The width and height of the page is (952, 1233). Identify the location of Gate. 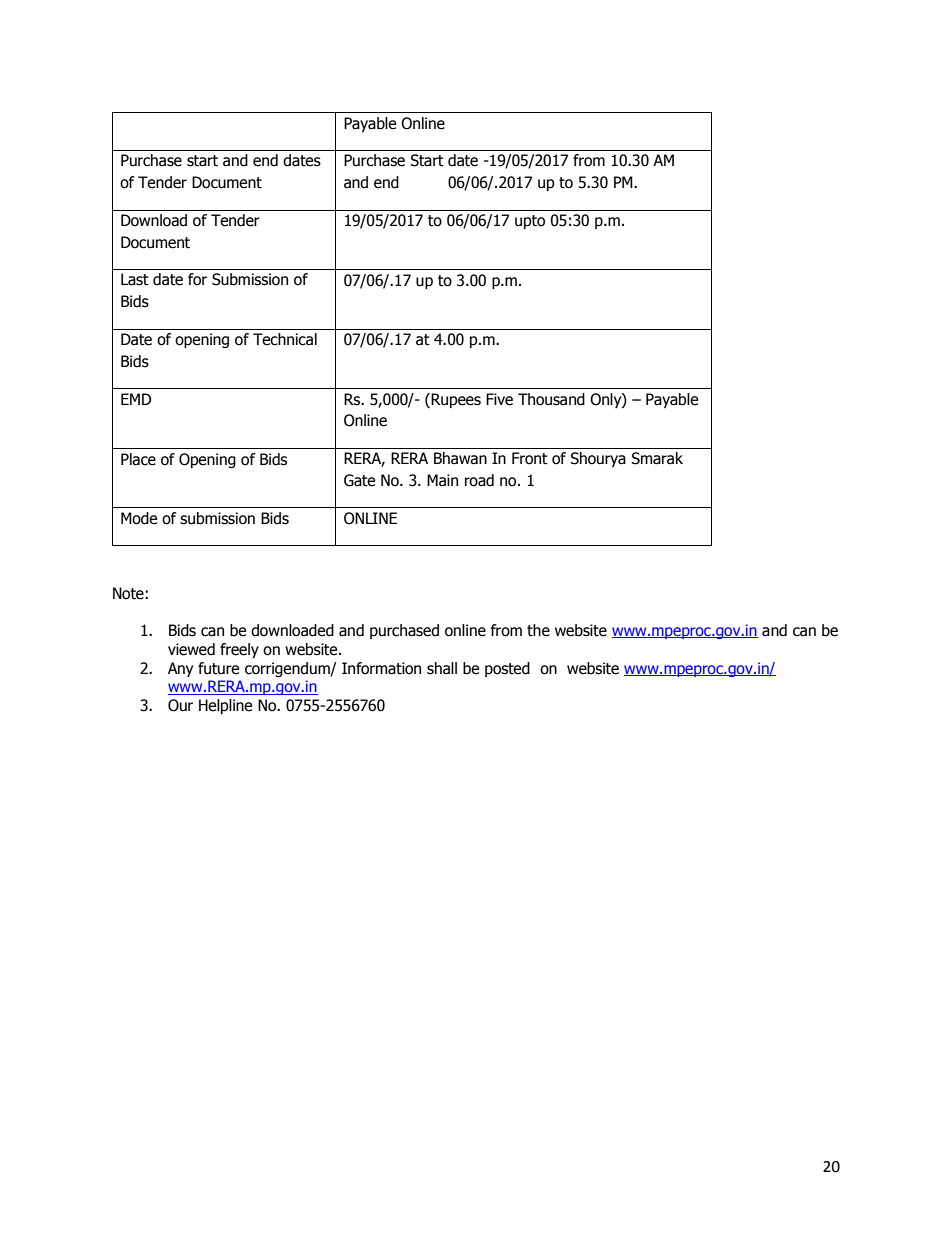
(359, 480).
